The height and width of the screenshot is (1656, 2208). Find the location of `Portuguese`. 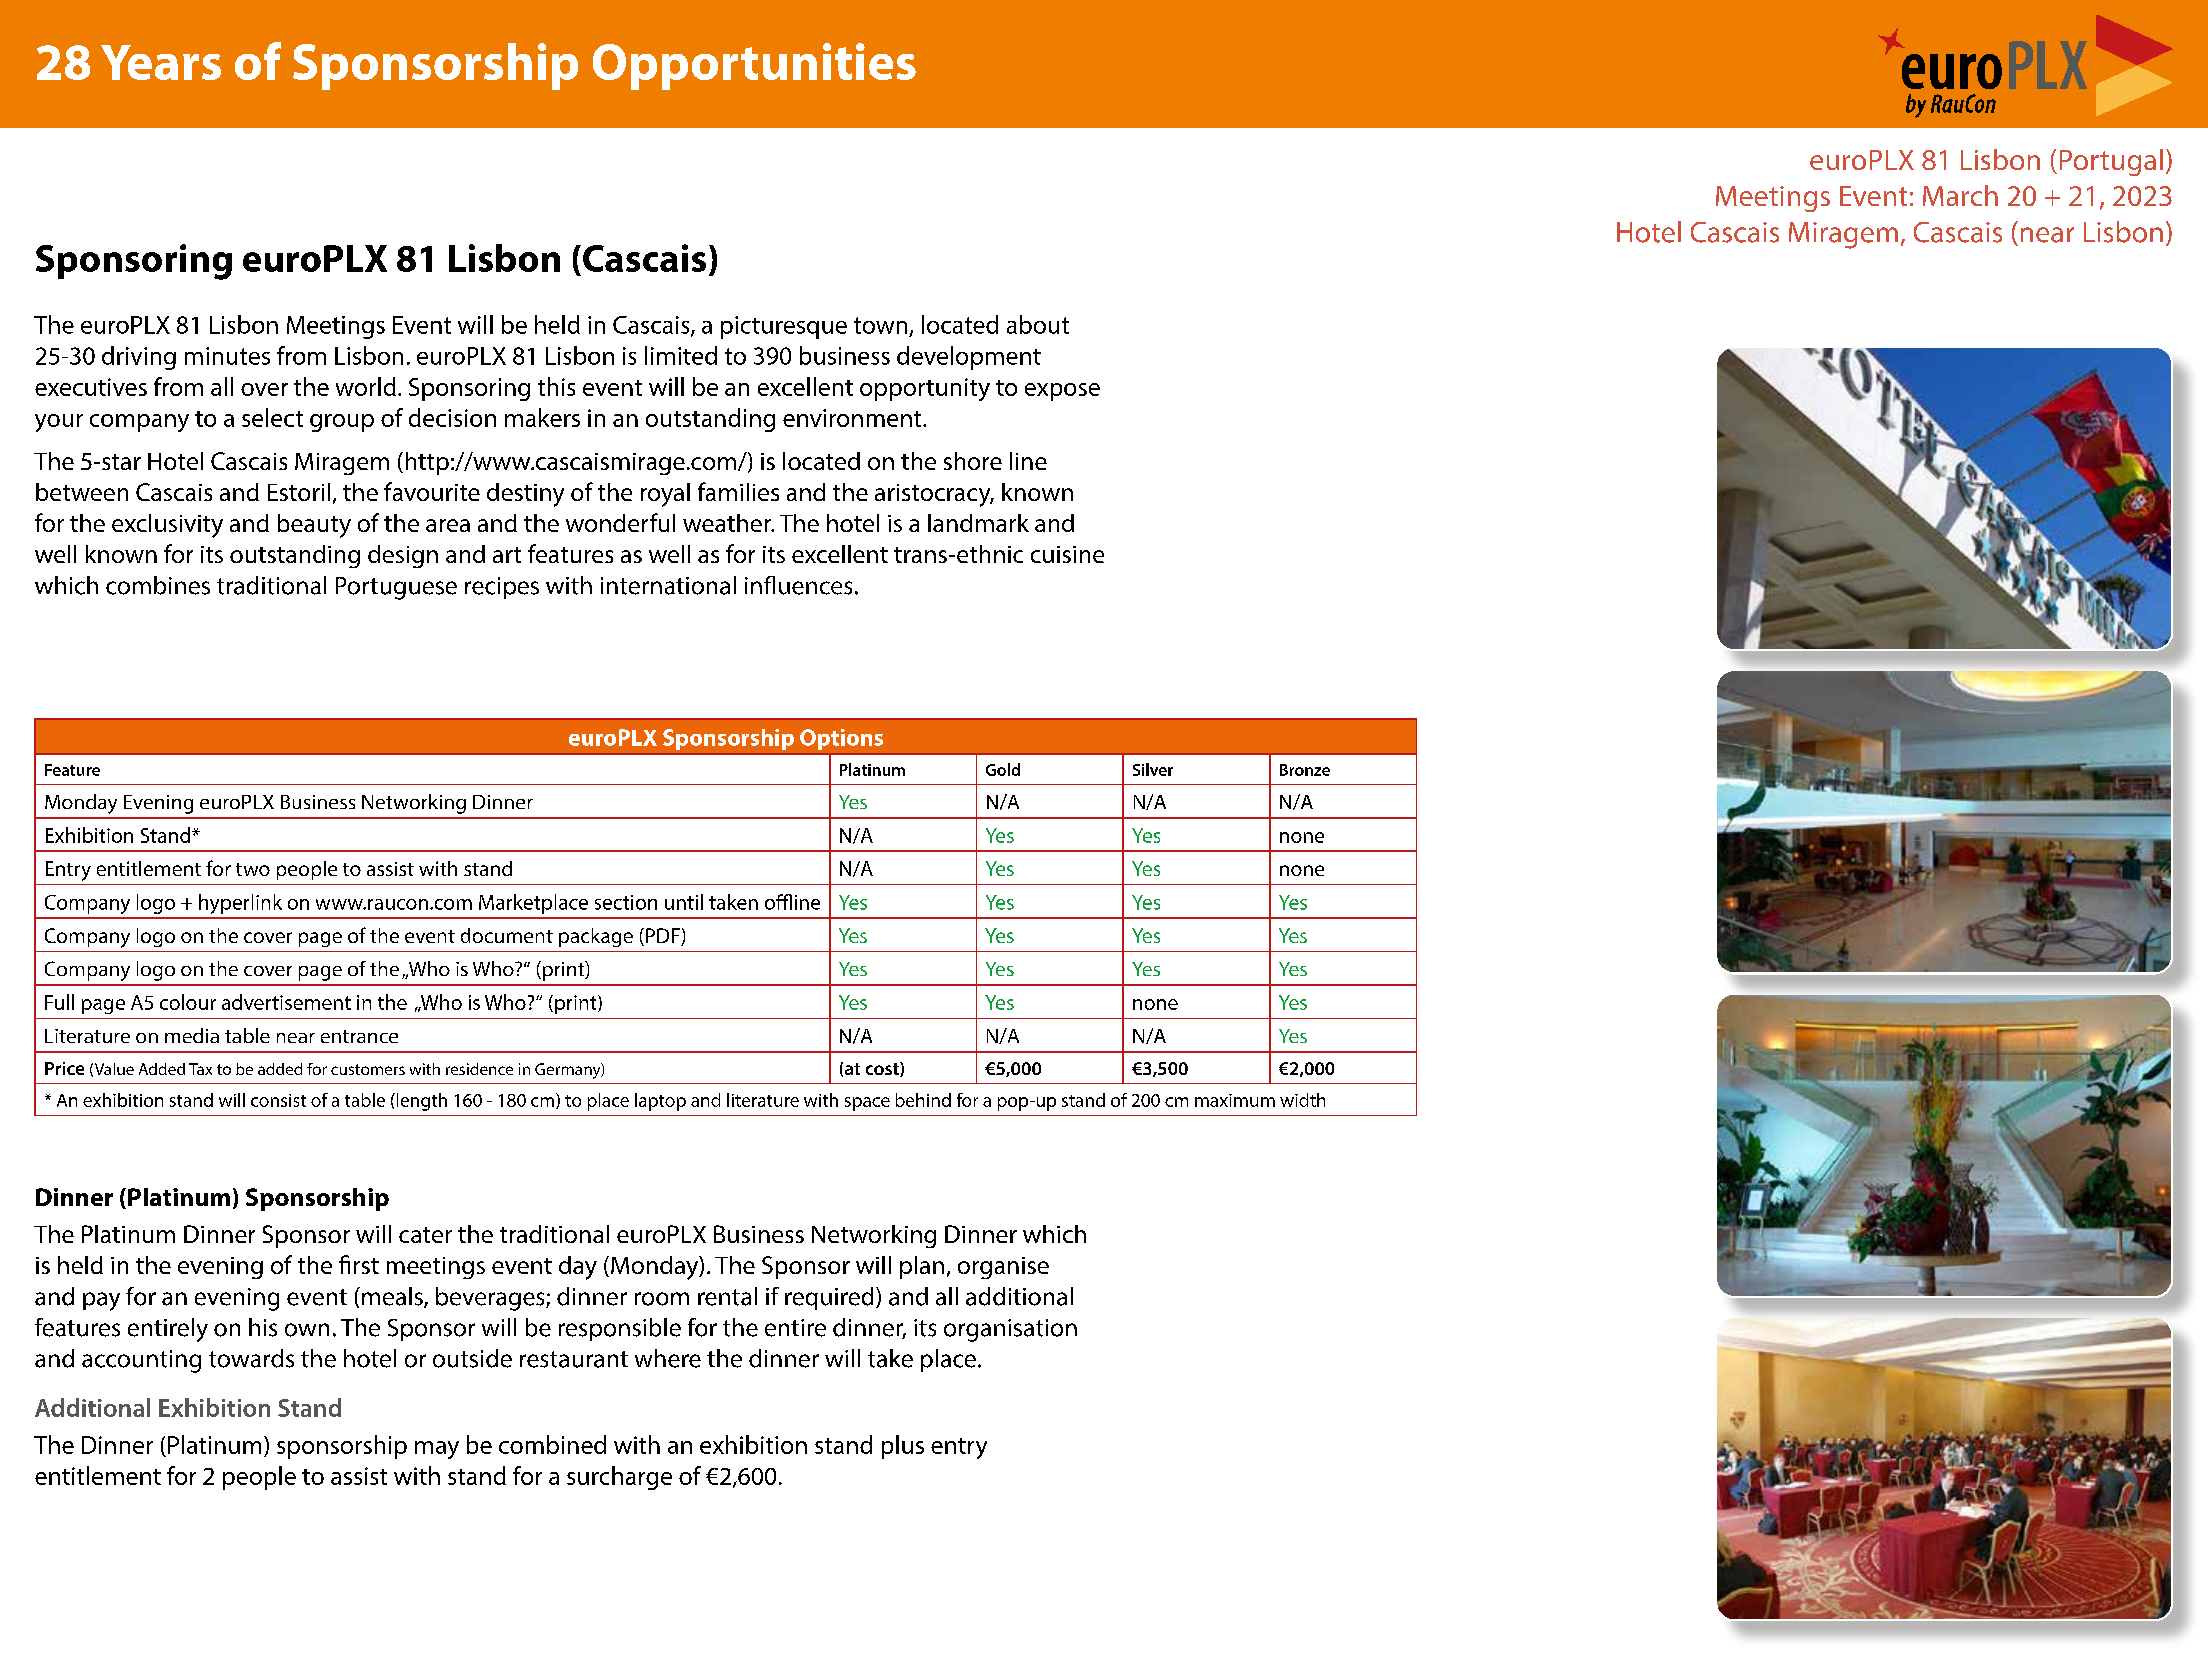

Portuguese is located at coordinates (396, 588).
